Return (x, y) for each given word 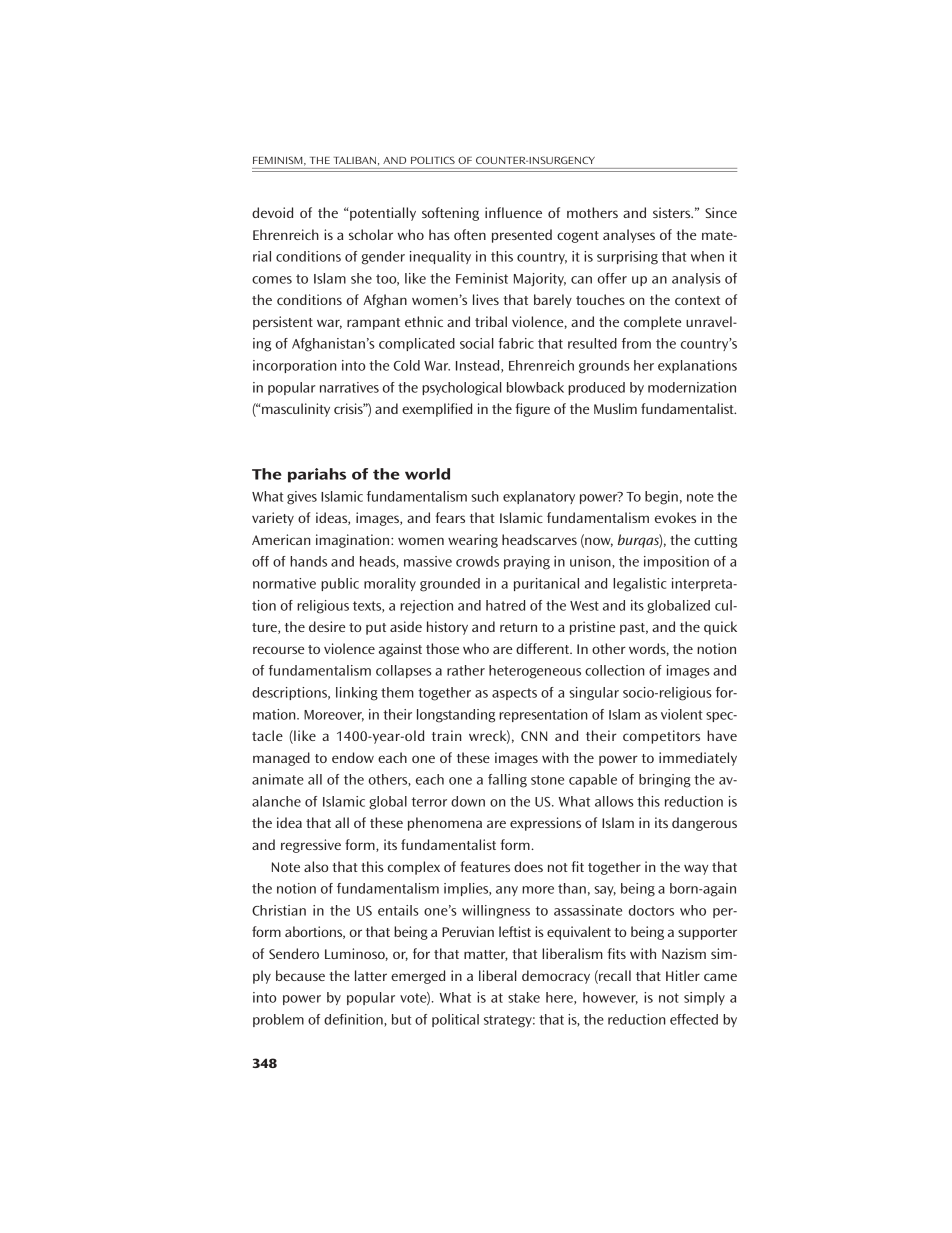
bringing (665, 781)
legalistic (639, 585)
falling (507, 781)
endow (353, 757)
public (340, 584)
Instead (479, 366)
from (636, 343)
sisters (673, 212)
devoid (272, 212)
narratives (349, 387)
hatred (505, 605)
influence (513, 212)
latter (371, 975)
